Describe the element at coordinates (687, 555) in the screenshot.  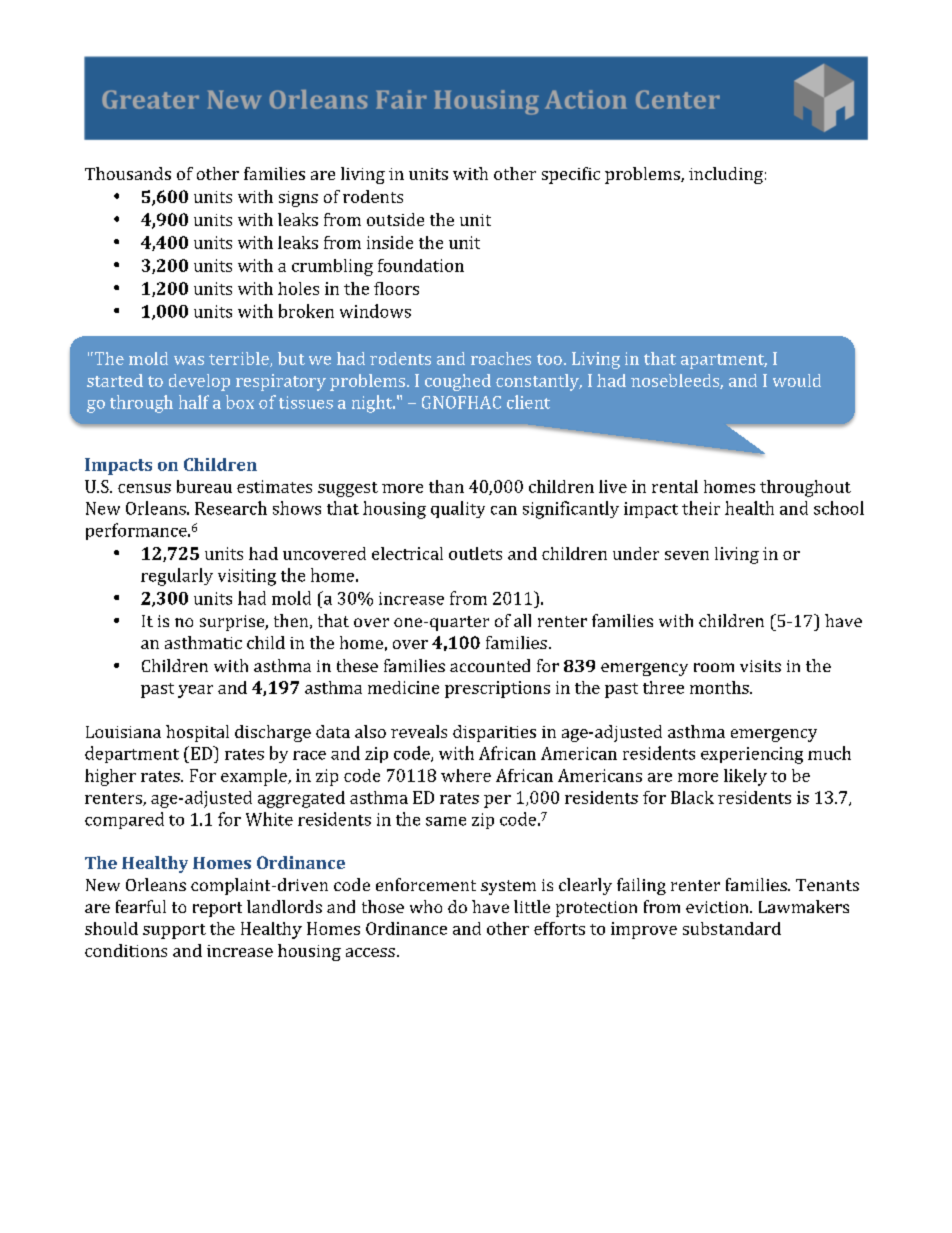
I see `seven` at that location.
